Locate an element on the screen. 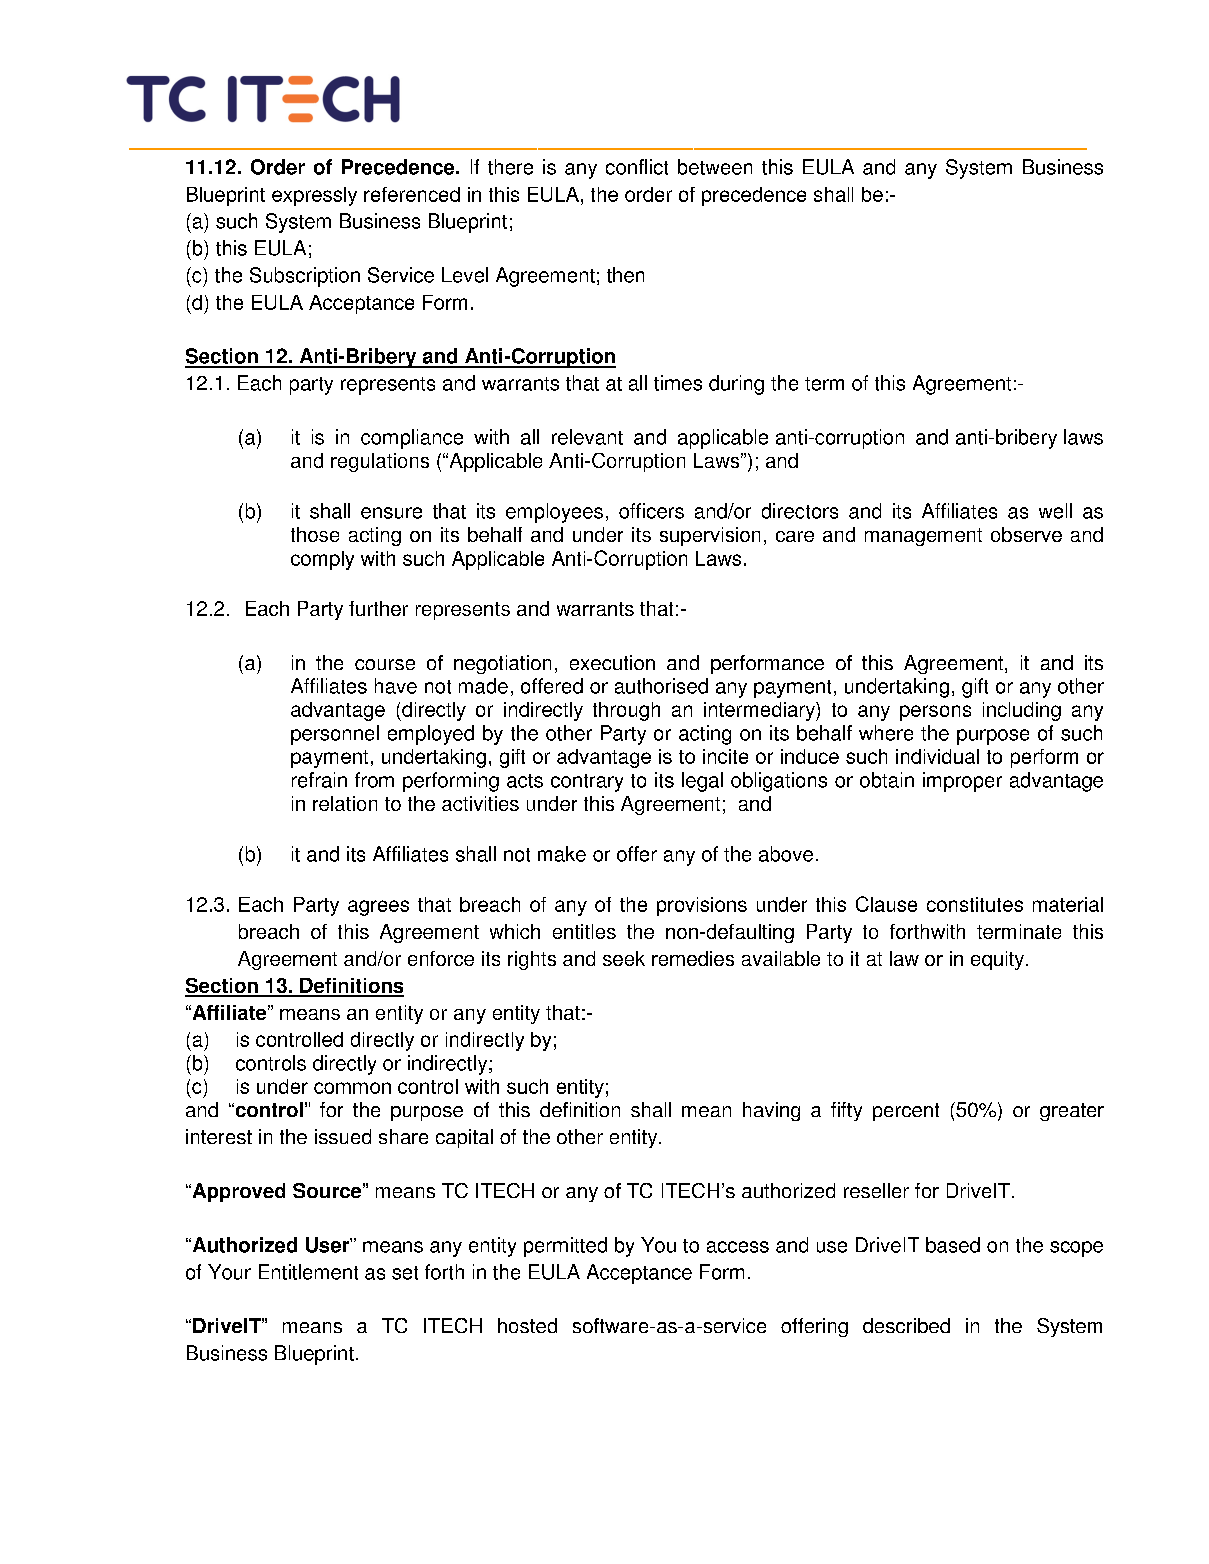 Image resolution: width=1209 pixels, height=1564 pixels. permitted is located at coordinates (565, 1247).
